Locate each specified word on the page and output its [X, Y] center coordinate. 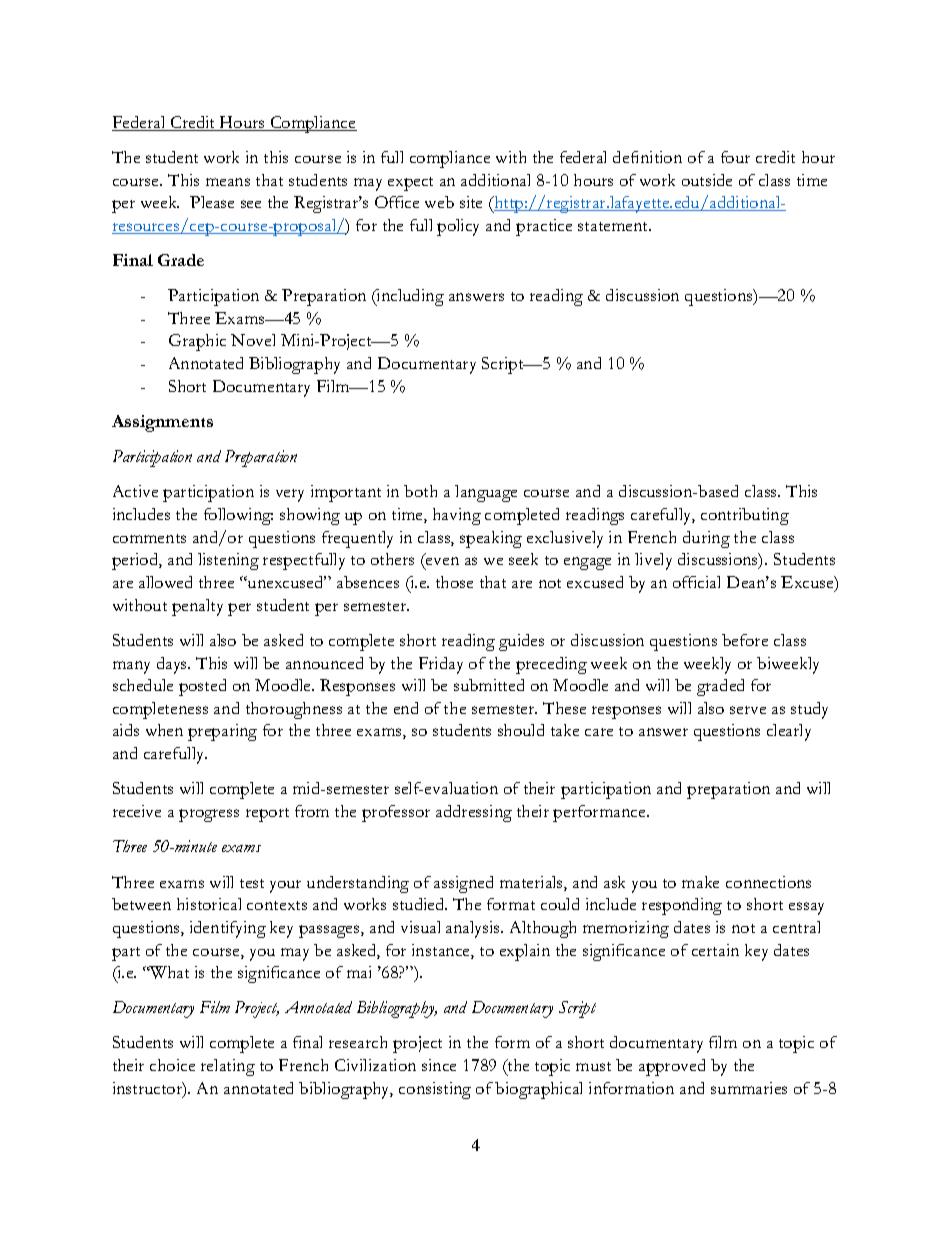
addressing [474, 813]
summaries [749, 1088]
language [486, 493]
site [471, 202]
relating [228, 1067]
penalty [197, 607]
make [700, 882]
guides [521, 642]
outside [707, 180]
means [228, 182]
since [439, 1065]
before [745, 640]
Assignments [162, 423]
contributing [745, 516]
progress [209, 815]
